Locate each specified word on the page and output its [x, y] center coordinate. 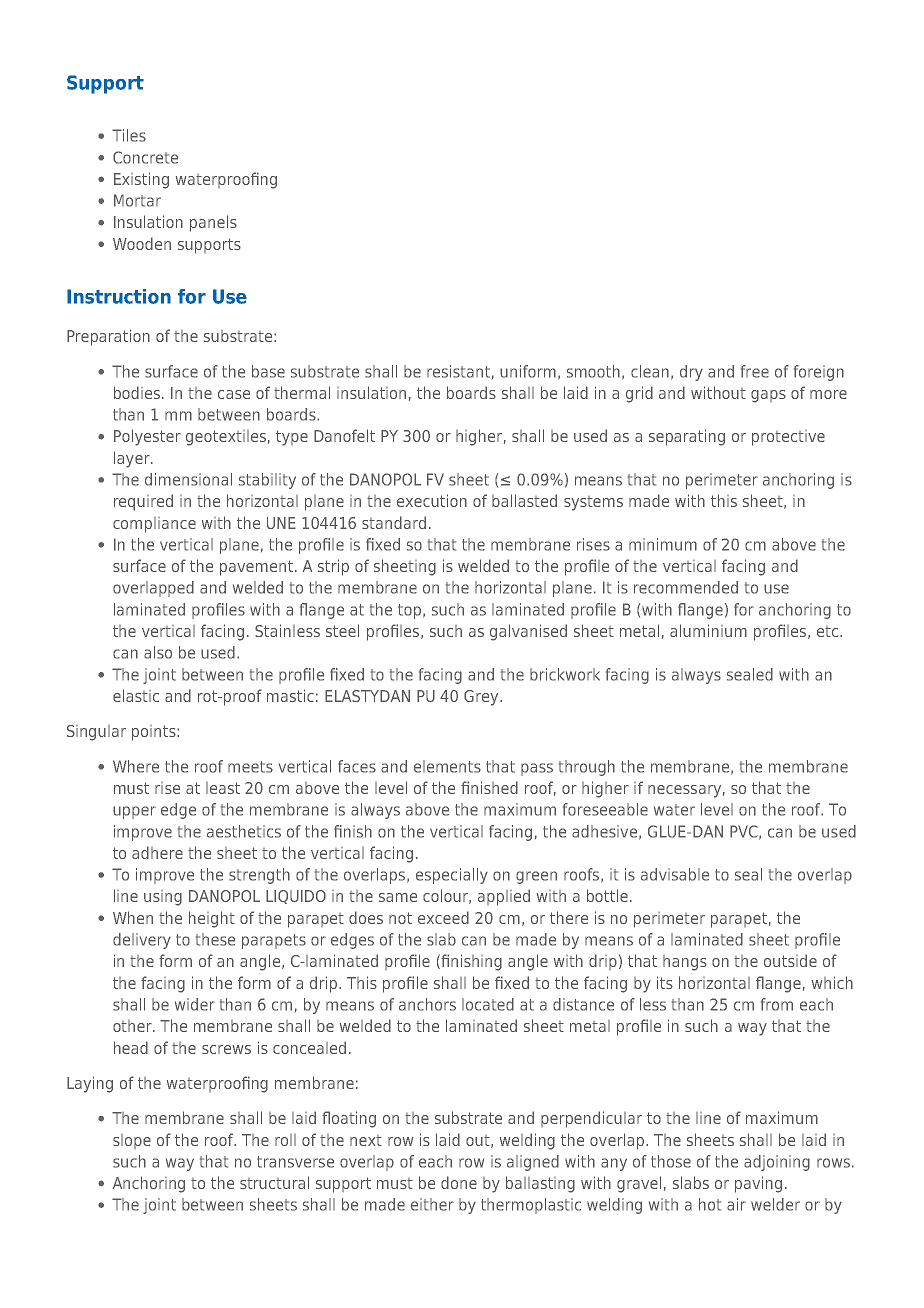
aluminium [708, 630]
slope [132, 1141]
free [755, 371]
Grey [482, 698]
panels [213, 223]
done [459, 1182]
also [158, 652]
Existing [141, 180]
